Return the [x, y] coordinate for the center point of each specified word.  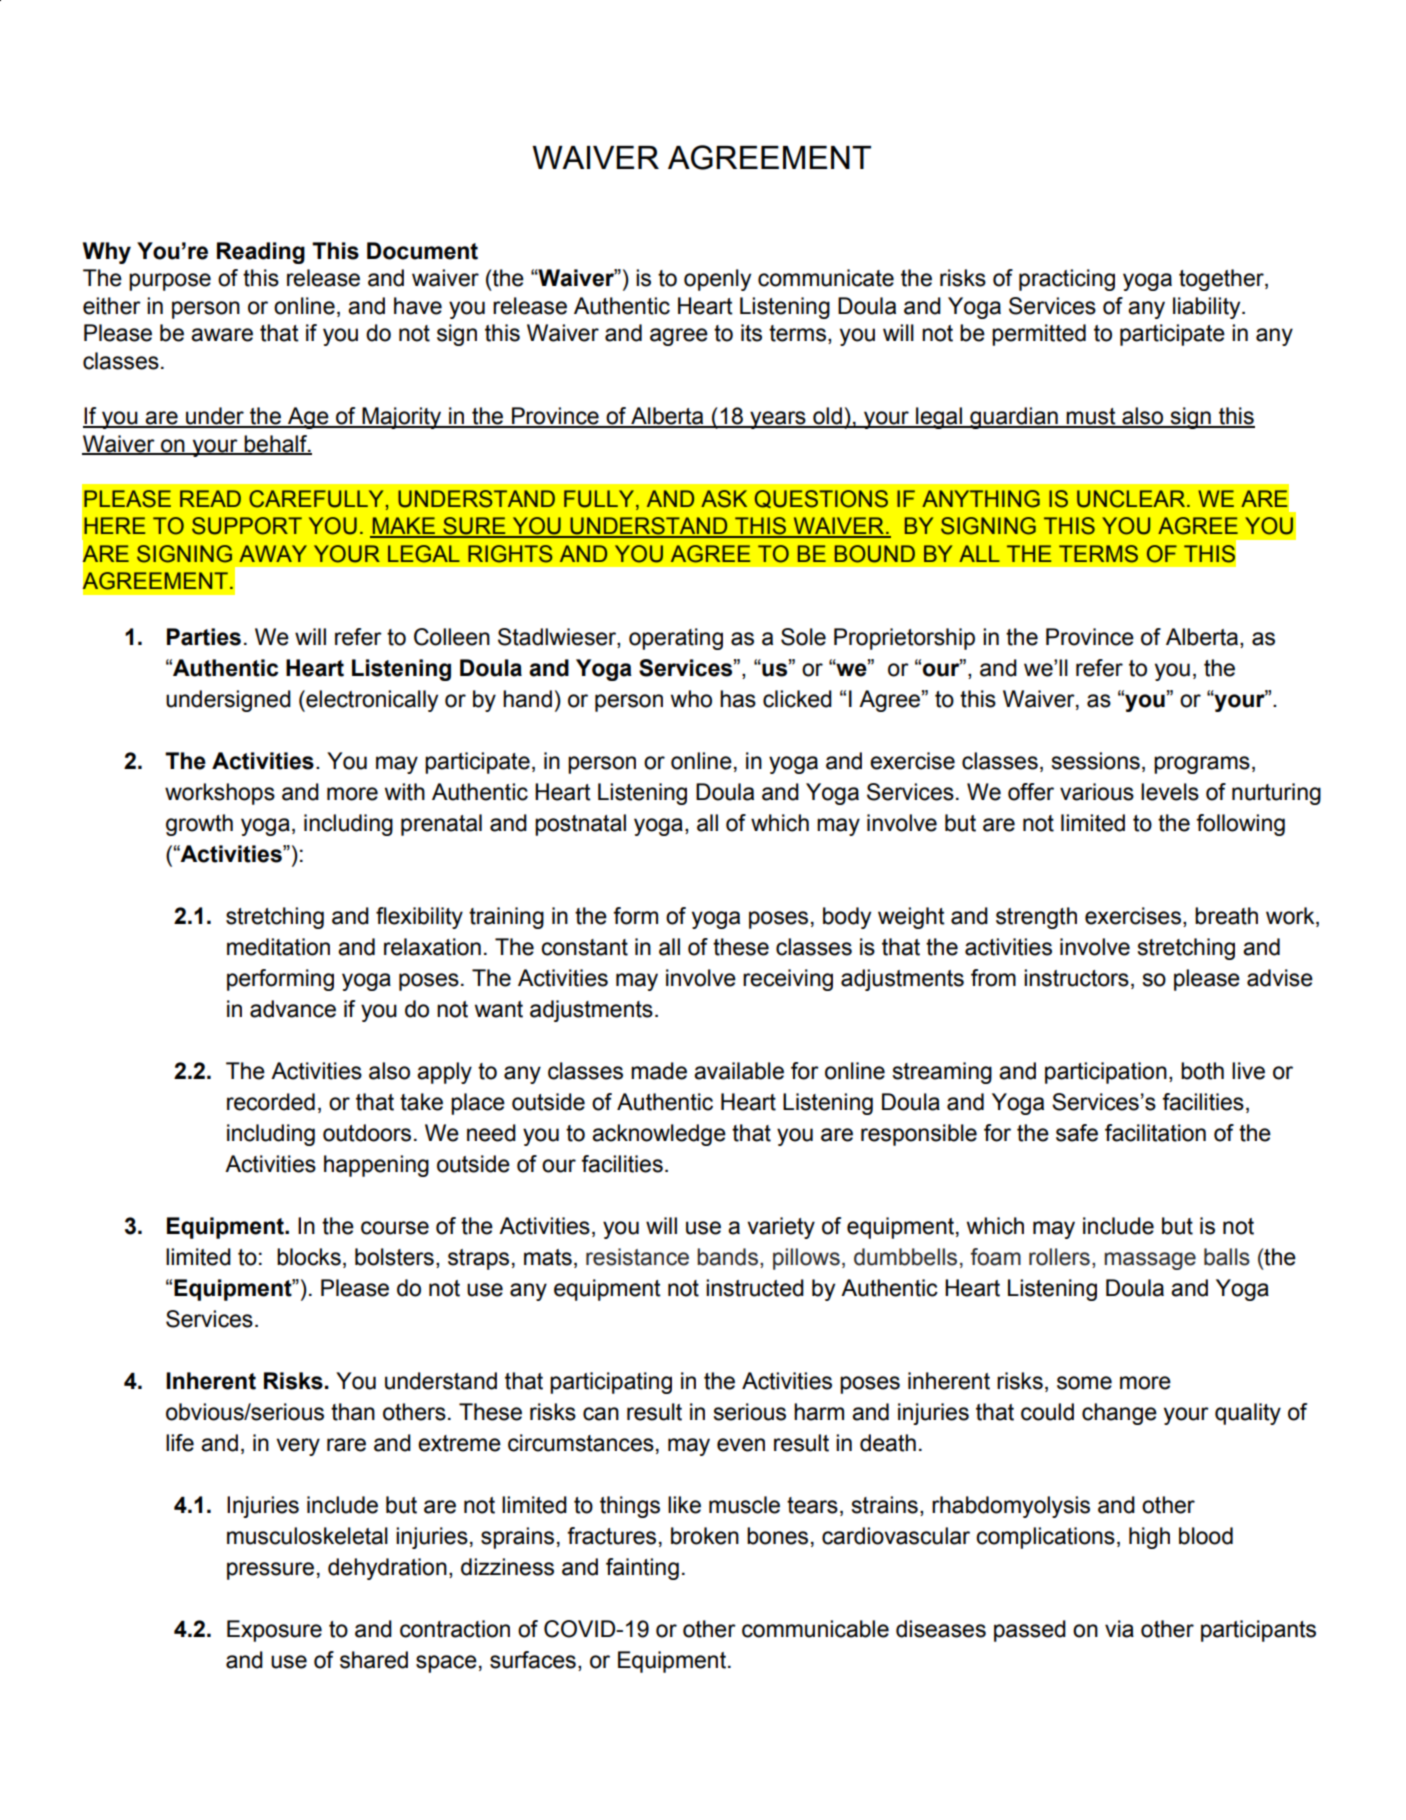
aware [222, 335]
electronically [371, 701]
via [1119, 1629]
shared [374, 1660]
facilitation [1155, 1133]
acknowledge [659, 1135]
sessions [1095, 761]
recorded [271, 1102]
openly [717, 280]
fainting [642, 1569]
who [691, 699]
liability [1208, 308]
